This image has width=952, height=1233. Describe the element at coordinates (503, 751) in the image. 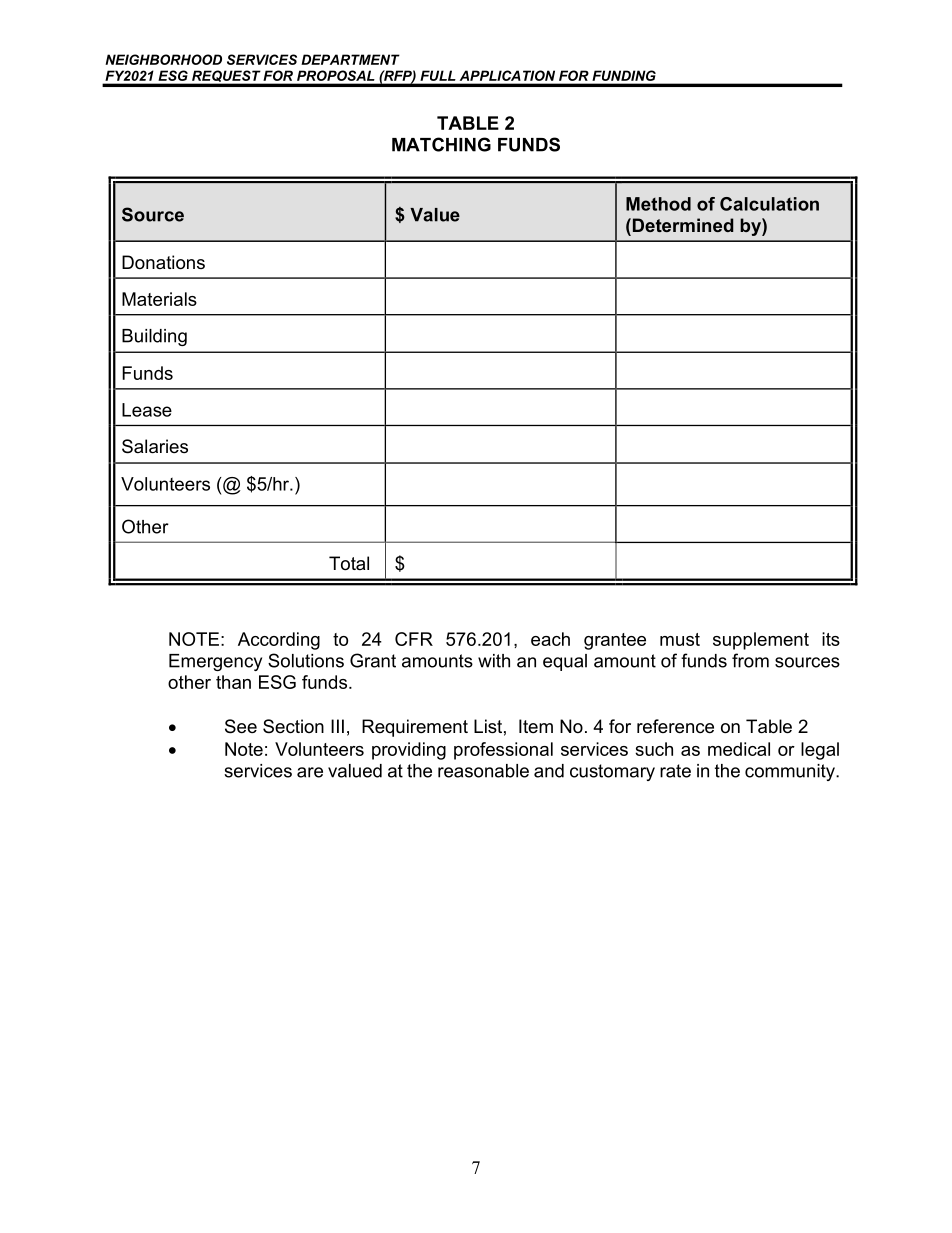

I see `professional` at that location.
